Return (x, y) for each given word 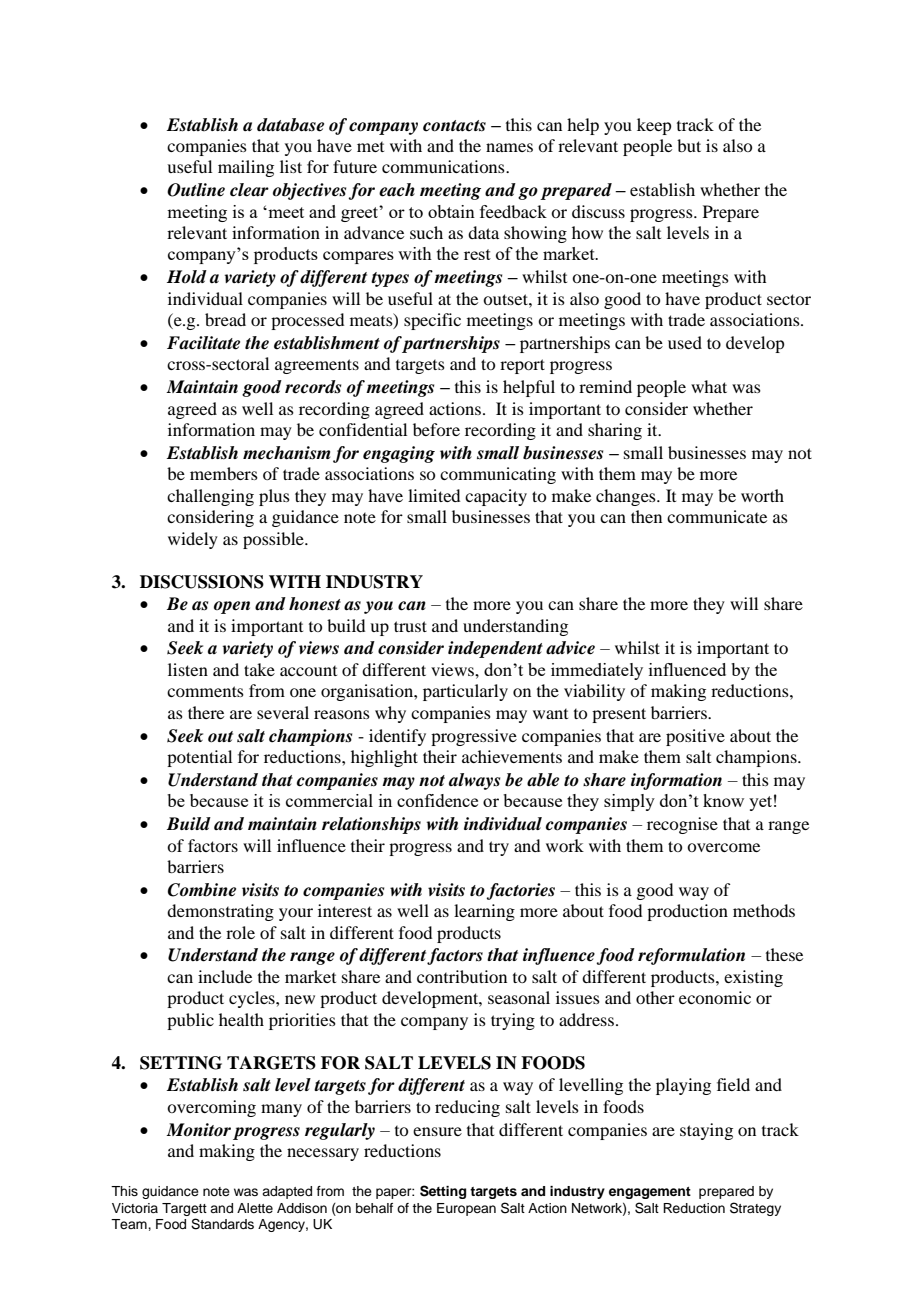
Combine (202, 890)
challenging (210, 497)
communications (444, 166)
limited (434, 495)
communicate (717, 516)
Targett (184, 1209)
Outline (196, 190)
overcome (723, 847)
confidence (437, 800)
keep (654, 126)
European (466, 1209)
